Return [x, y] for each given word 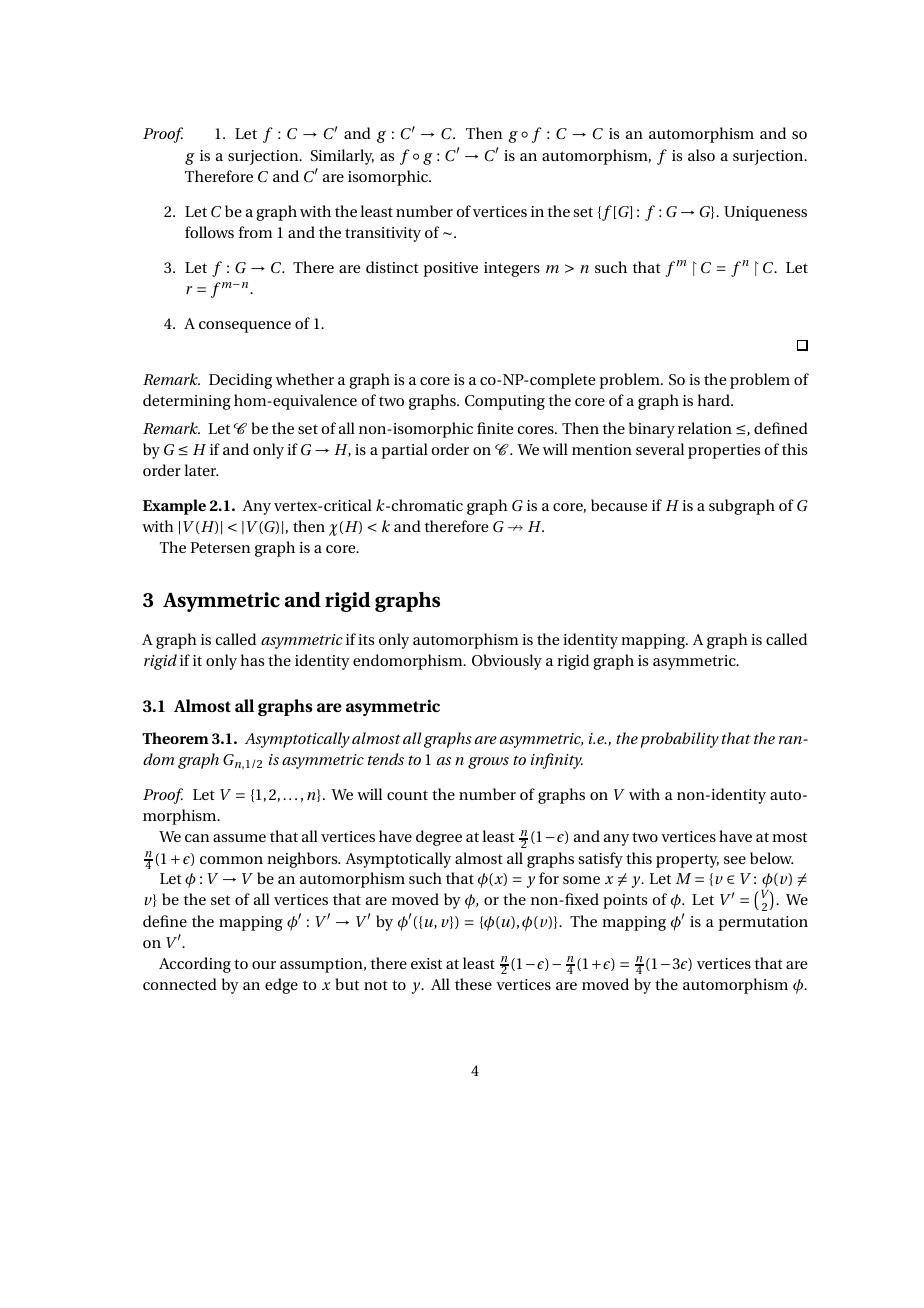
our [264, 965]
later [201, 470]
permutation [763, 923]
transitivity [383, 234]
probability [679, 740]
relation [705, 428]
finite [495, 428]
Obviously [507, 662]
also [701, 155]
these [473, 984]
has [252, 660]
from [255, 232]
